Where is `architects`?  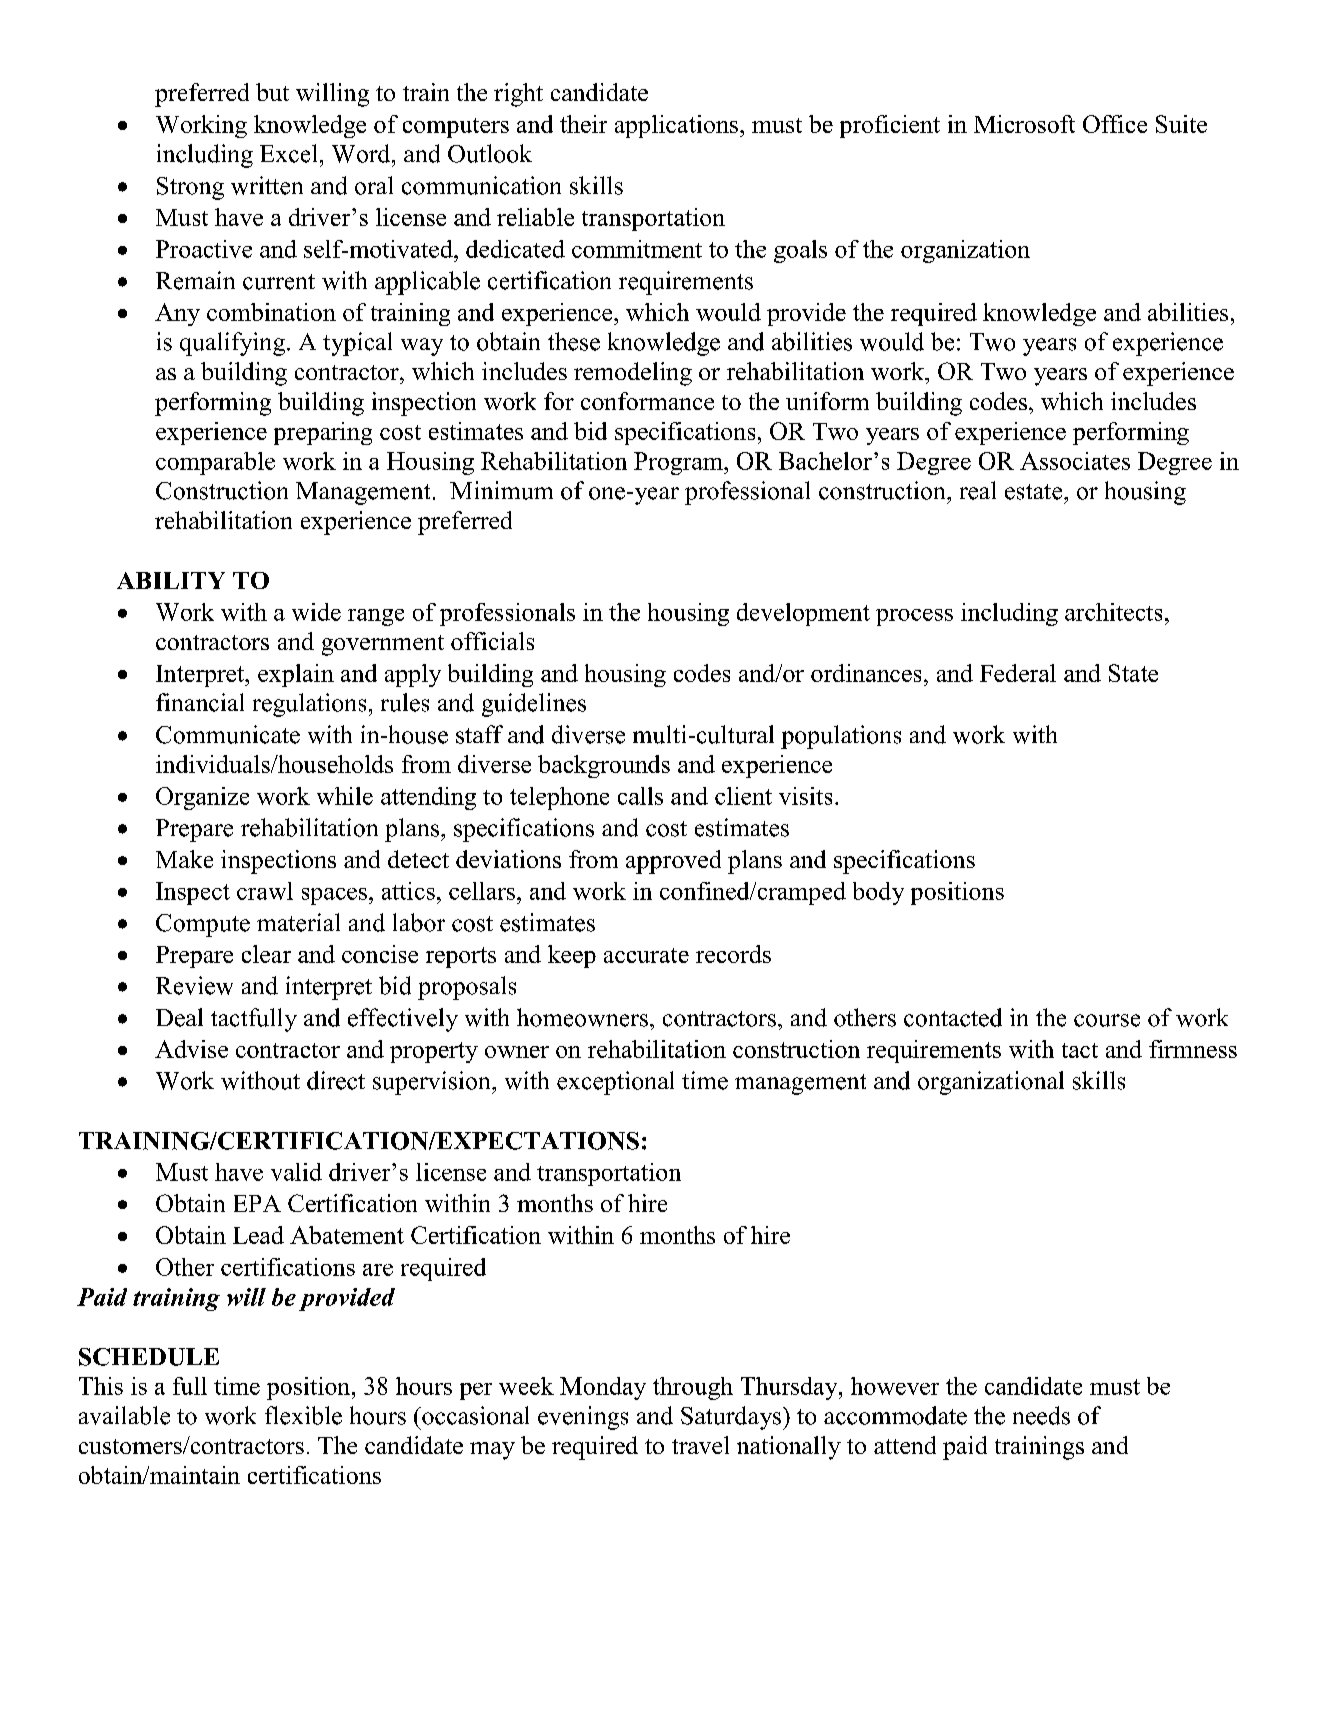 architects is located at coordinates (1113, 612).
